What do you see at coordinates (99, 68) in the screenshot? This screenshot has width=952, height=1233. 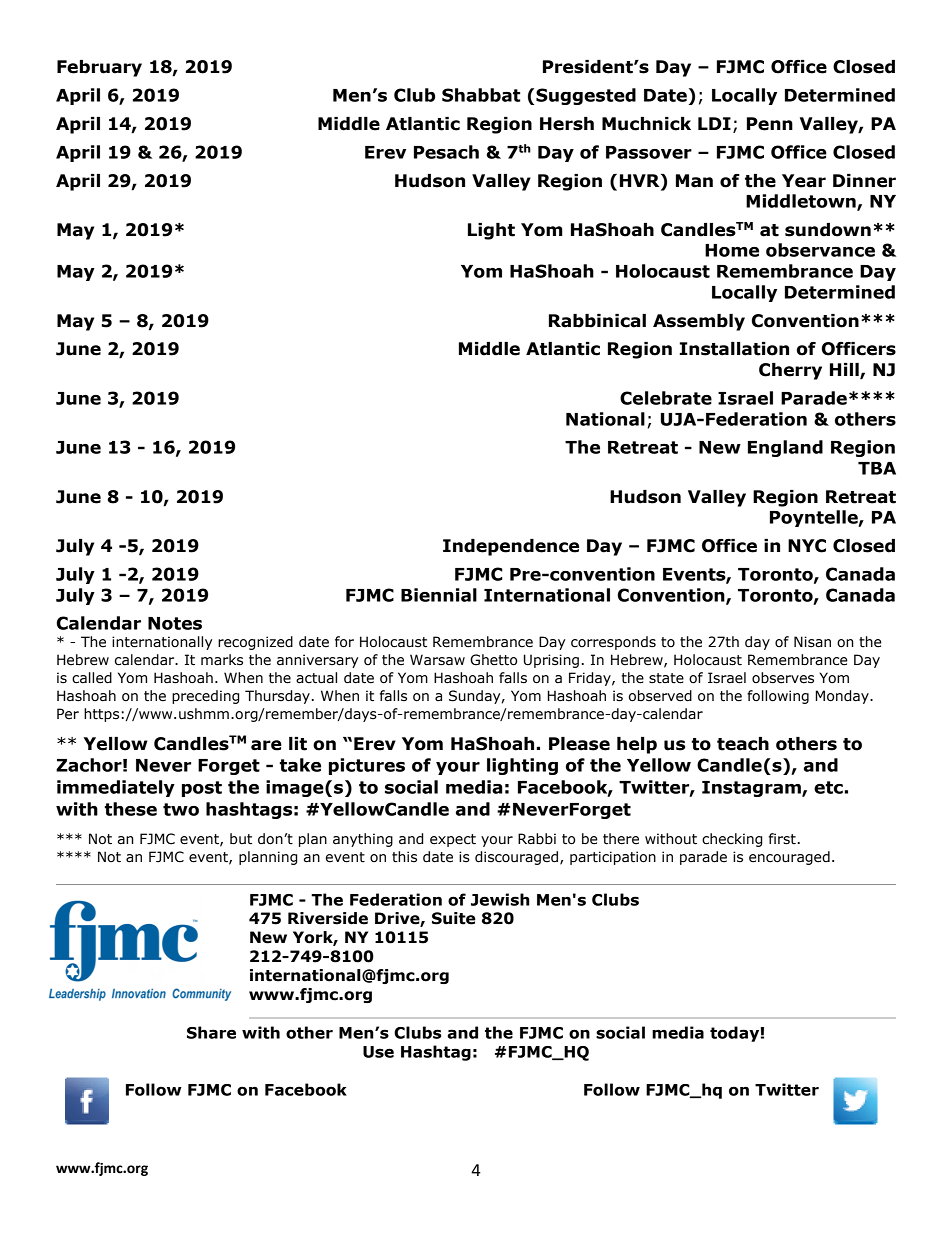 I see `February` at bounding box center [99, 68].
